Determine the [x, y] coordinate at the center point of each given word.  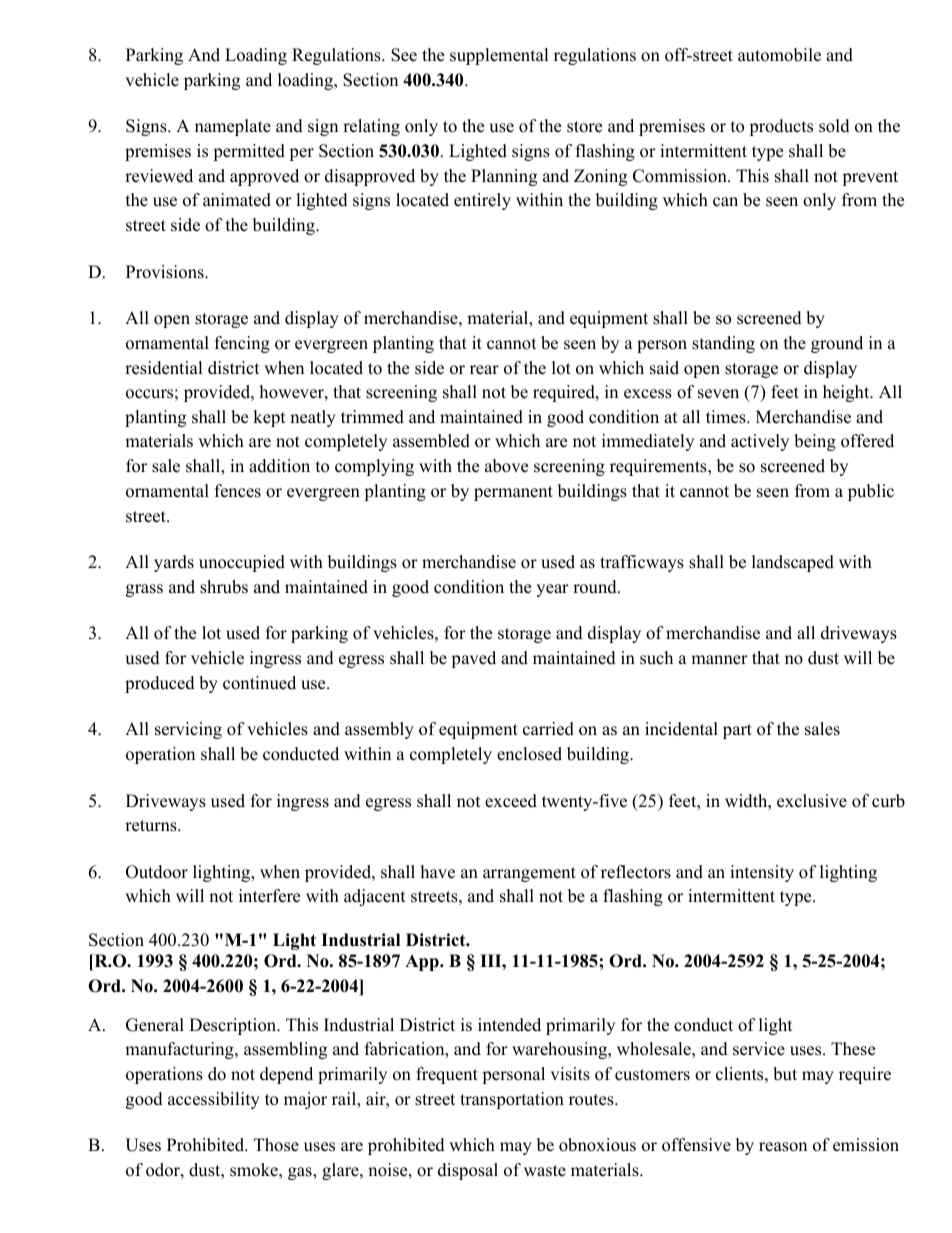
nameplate [233, 127]
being [815, 442]
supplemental [499, 56]
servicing [188, 730]
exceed [511, 801]
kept [269, 418]
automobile [779, 55]
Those [276, 1145]
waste [545, 1171]
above [506, 466]
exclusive [812, 801]
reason [783, 1147]
